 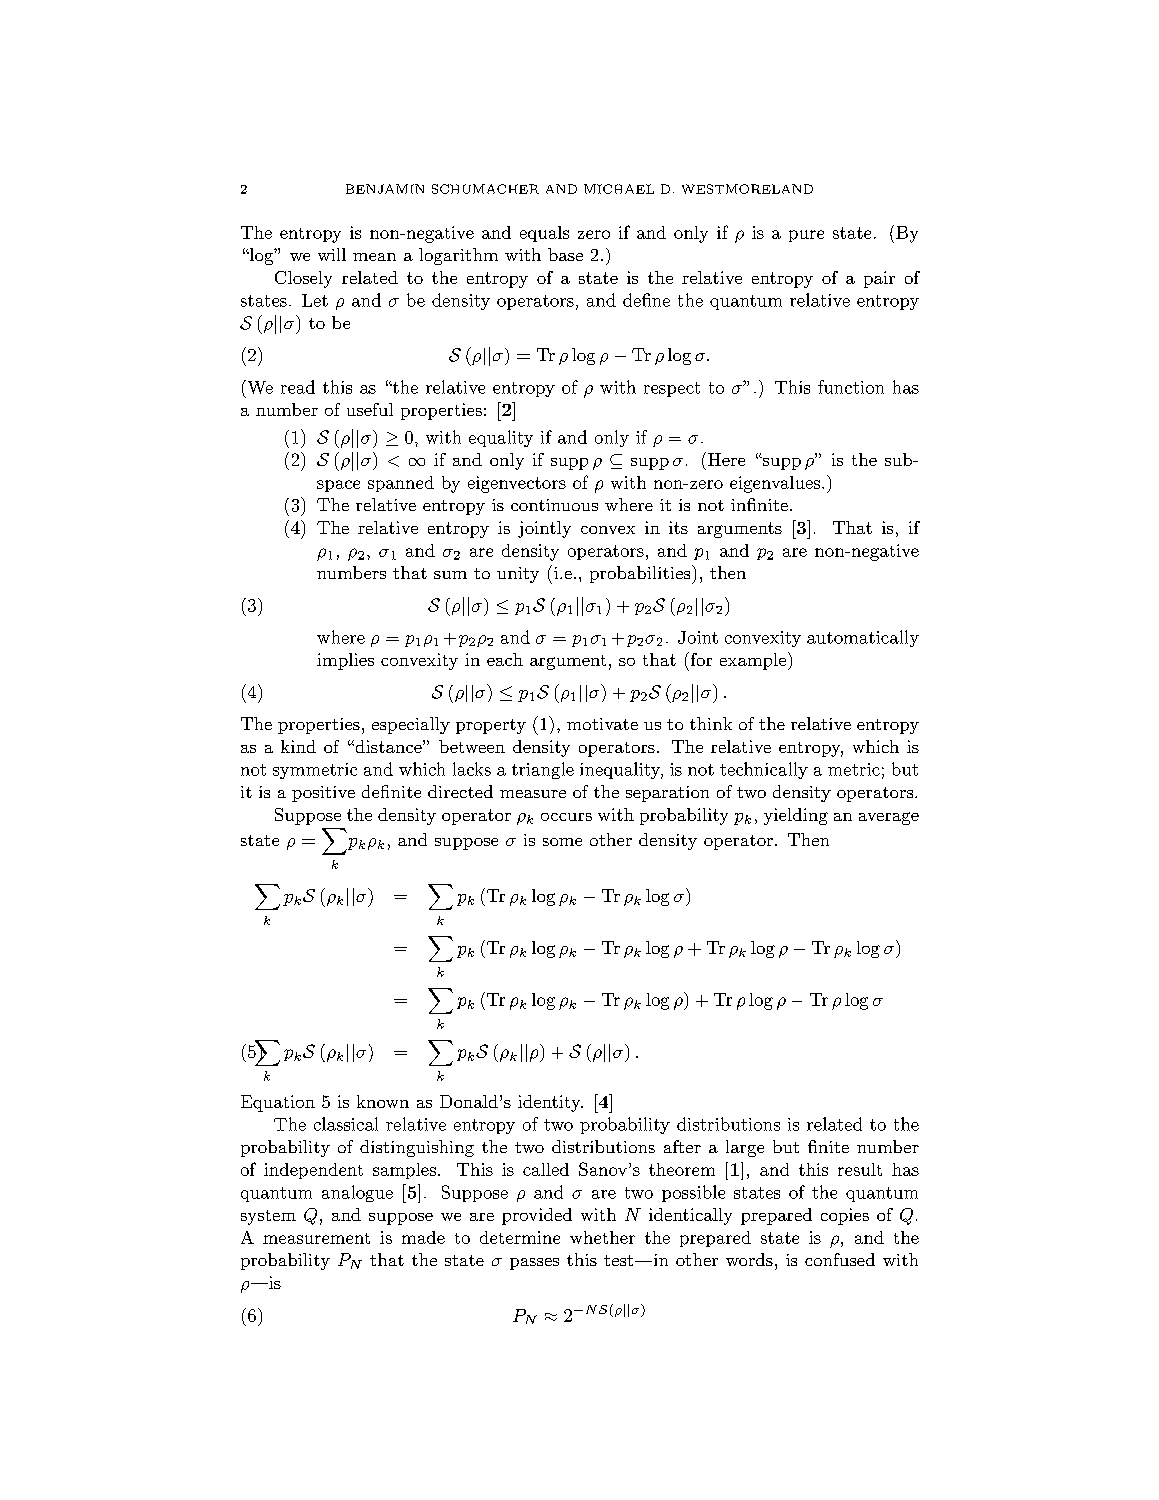 I want to click on will, so click(x=332, y=254).
